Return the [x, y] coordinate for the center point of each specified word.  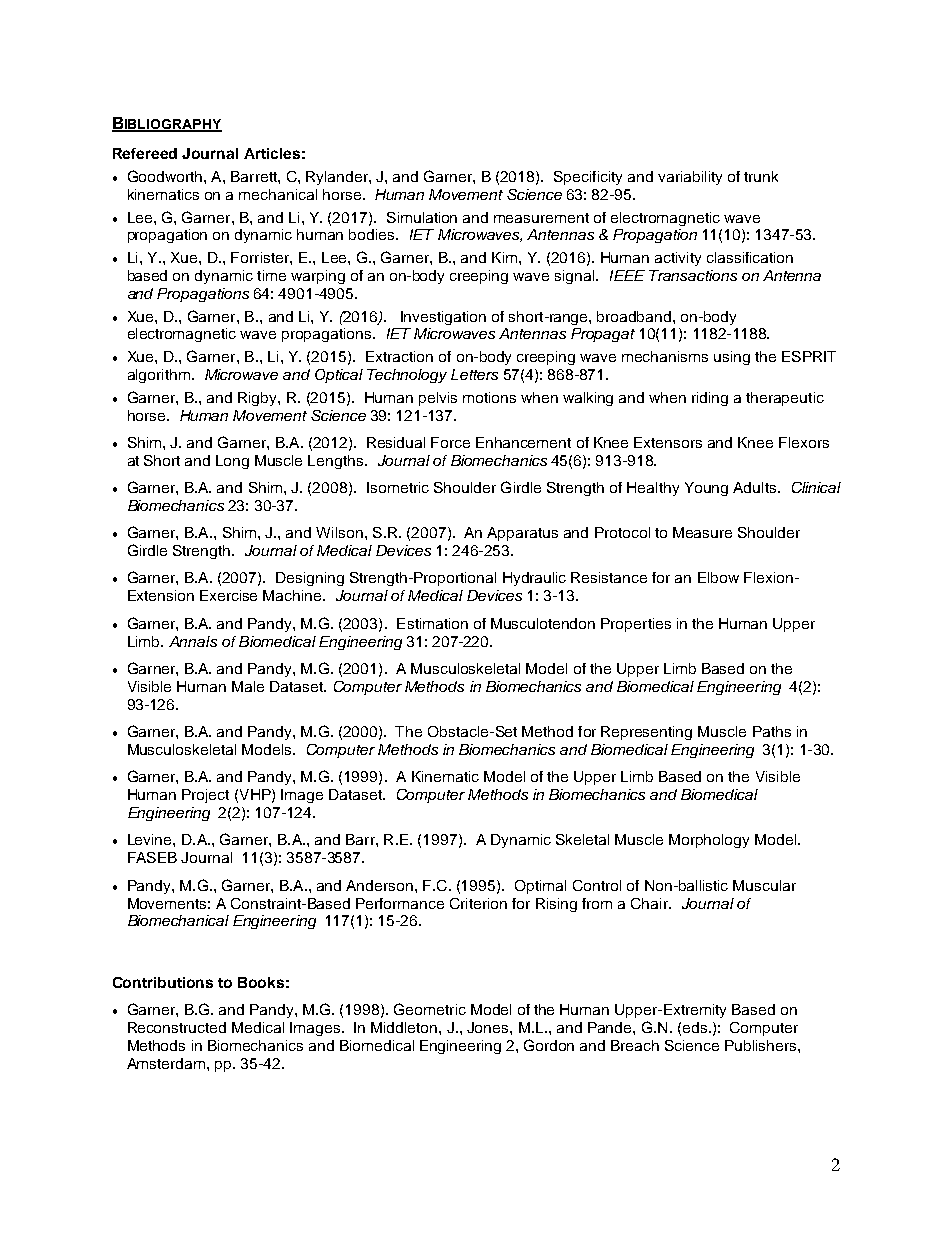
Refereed [145, 153]
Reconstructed [177, 1027]
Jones [489, 1027]
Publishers [762, 1045]
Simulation [422, 217]
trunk [761, 176]
